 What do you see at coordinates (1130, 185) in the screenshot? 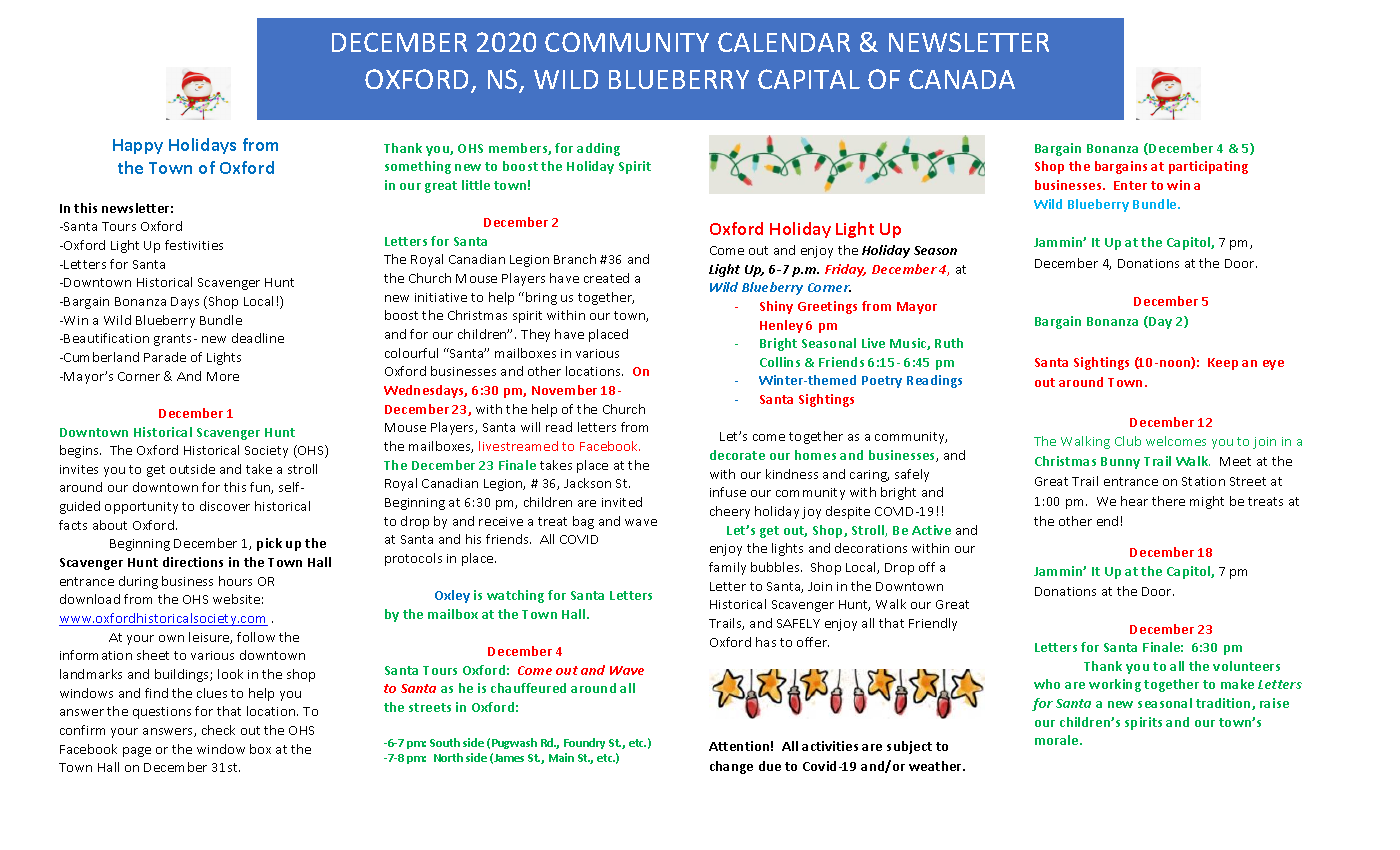
I see `Enter` at bounding box center [1130, 185].
